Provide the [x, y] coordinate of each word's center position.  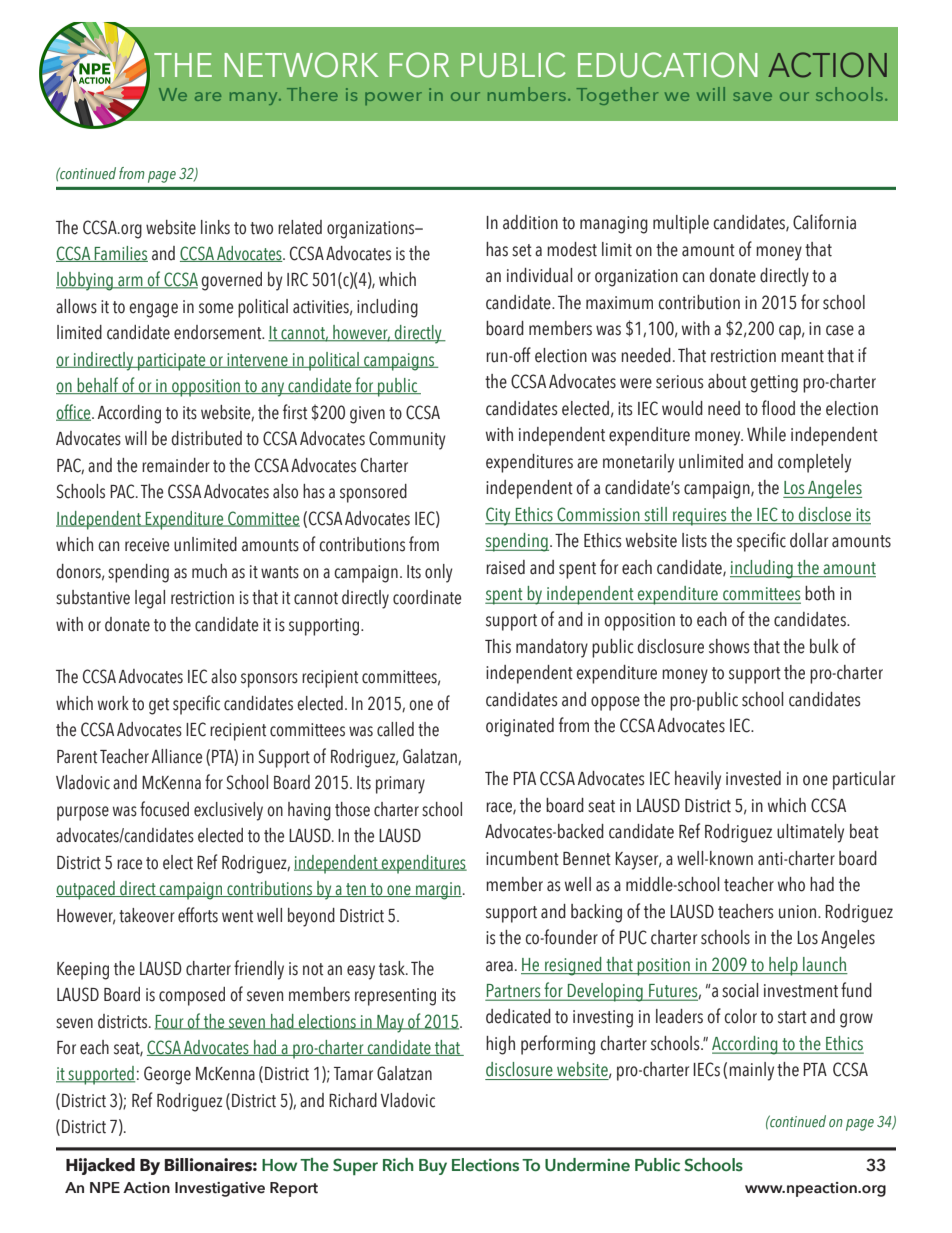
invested [753, 778]
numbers [527, 94]
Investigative [220, 1189]
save [752, 96]
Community [407, 440]
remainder [176, 465]
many [255, 98]
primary [400, 785]
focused [164, 809]
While [766, 434]
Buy [433, 1167]
